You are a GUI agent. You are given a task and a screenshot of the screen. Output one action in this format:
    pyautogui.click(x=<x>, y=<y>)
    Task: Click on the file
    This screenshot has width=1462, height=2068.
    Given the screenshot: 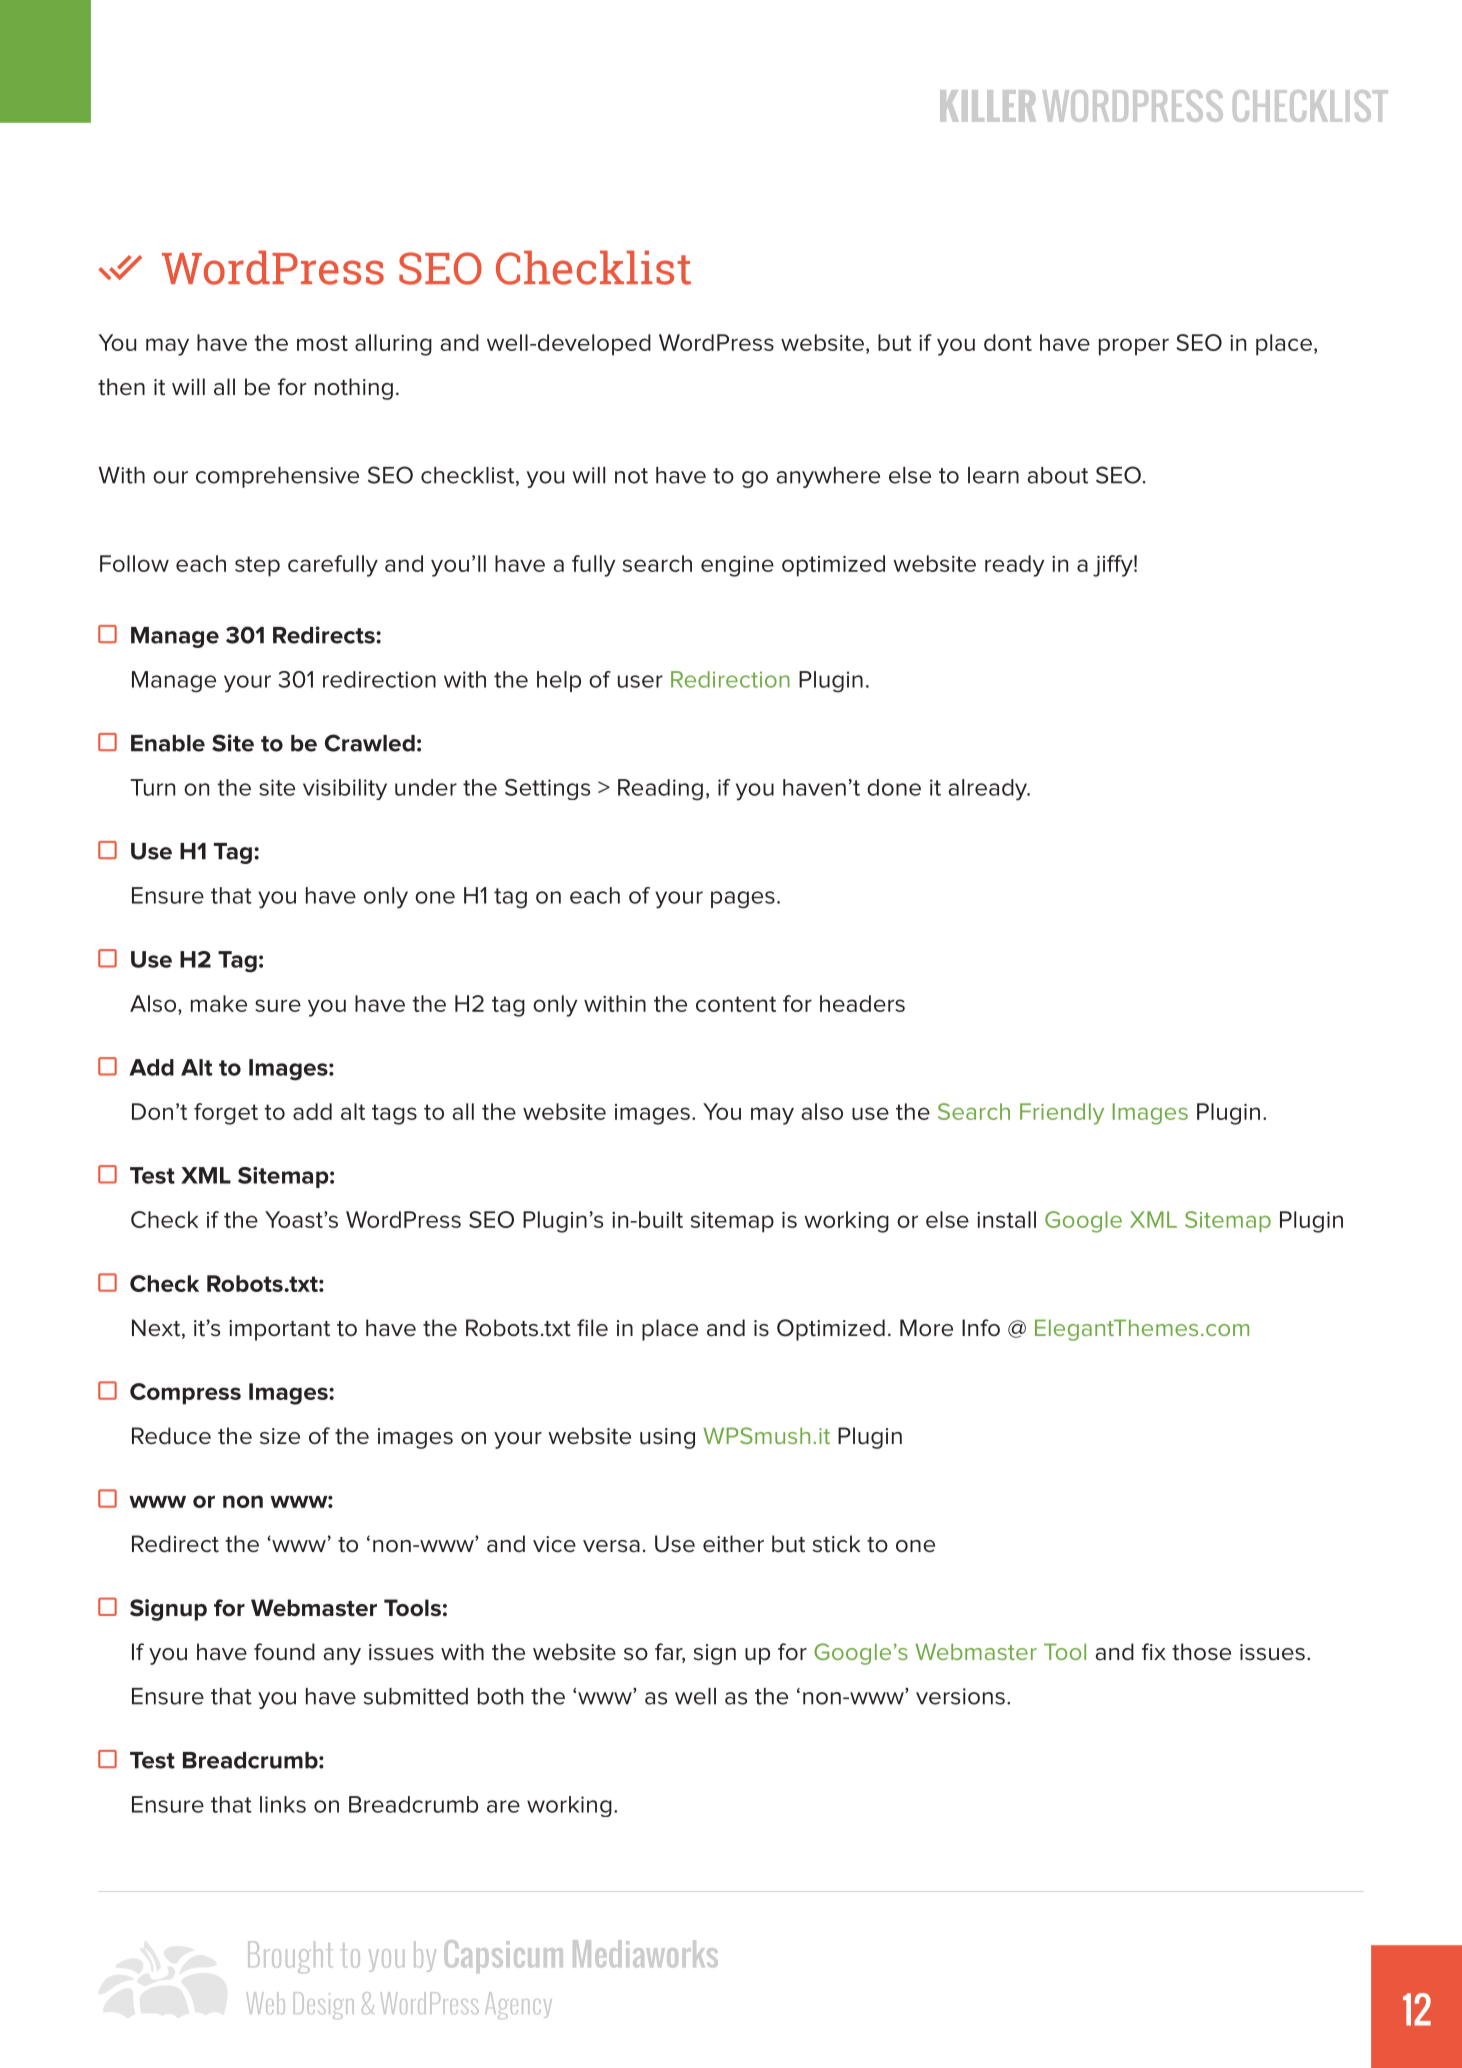 What is the action you would take?
    pyautogui.click(x=592, y=1328)
